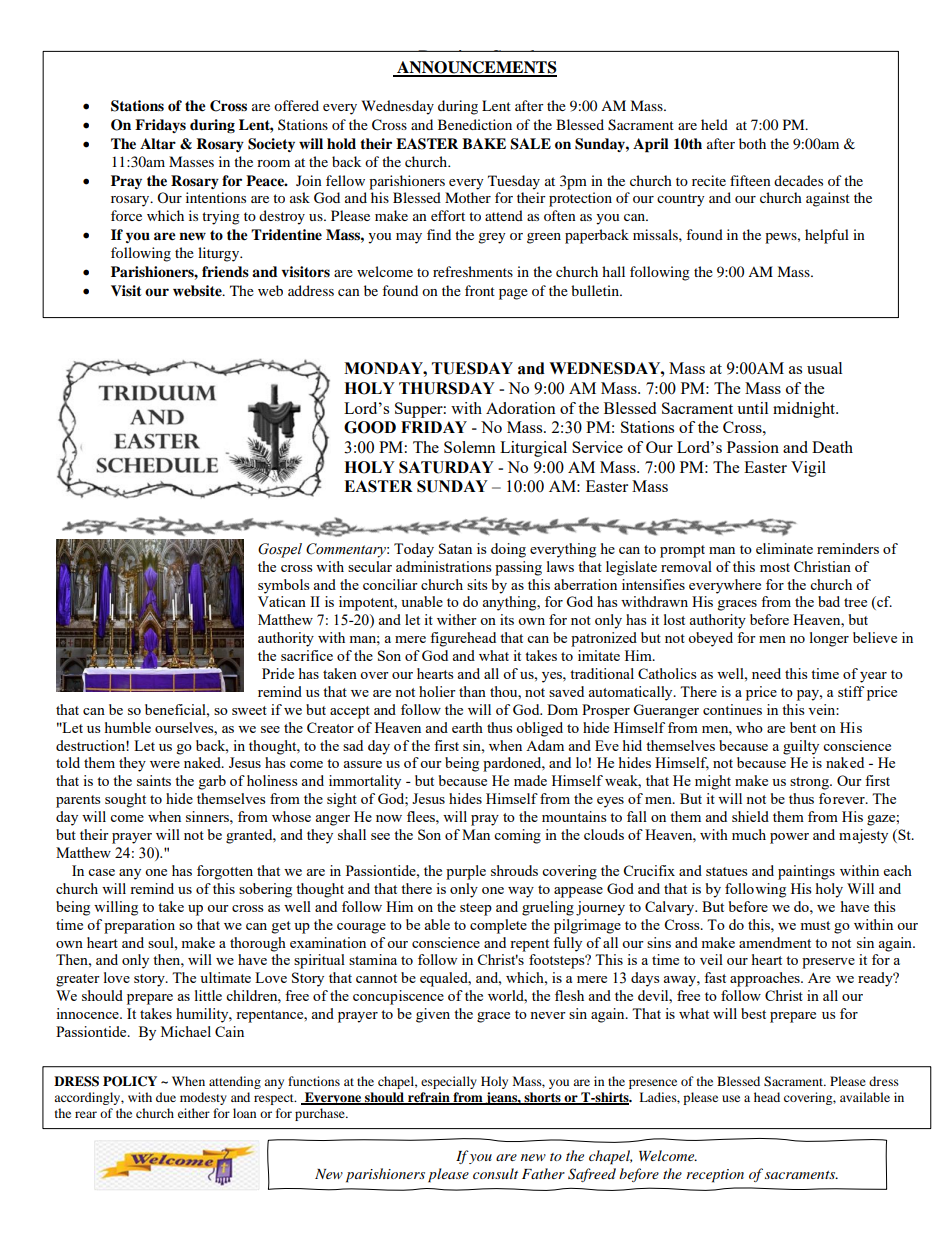  Describe the element at coordinates (282, 601) in the screenshot. I see `Vatican` at that location.
